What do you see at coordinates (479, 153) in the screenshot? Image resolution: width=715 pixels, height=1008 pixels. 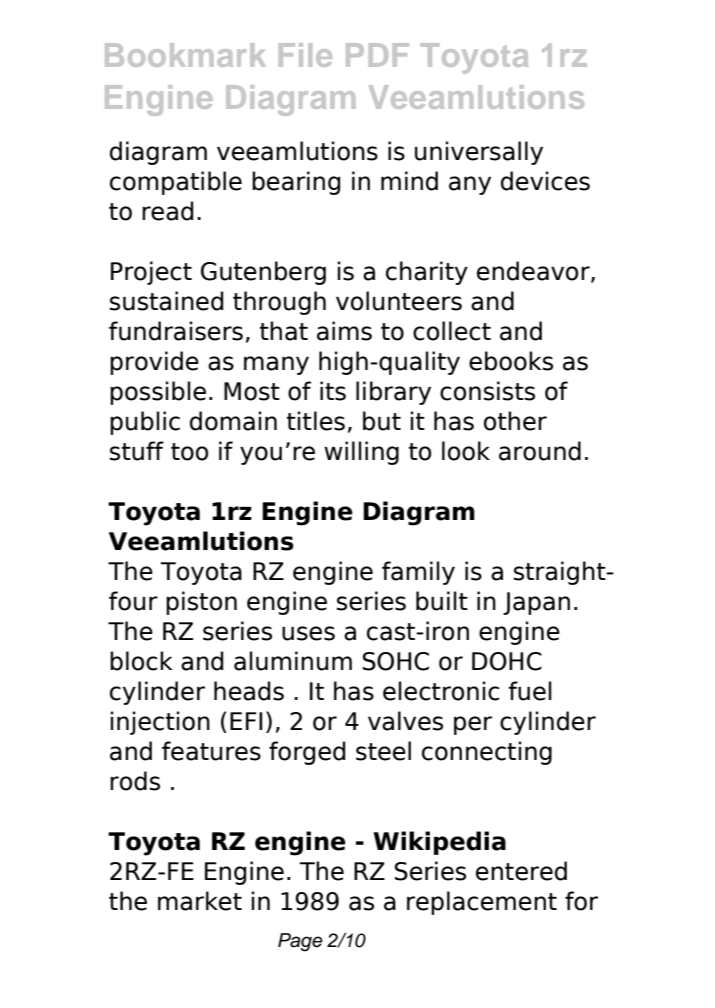 I see `universally` at bounding box center [479, 153].
